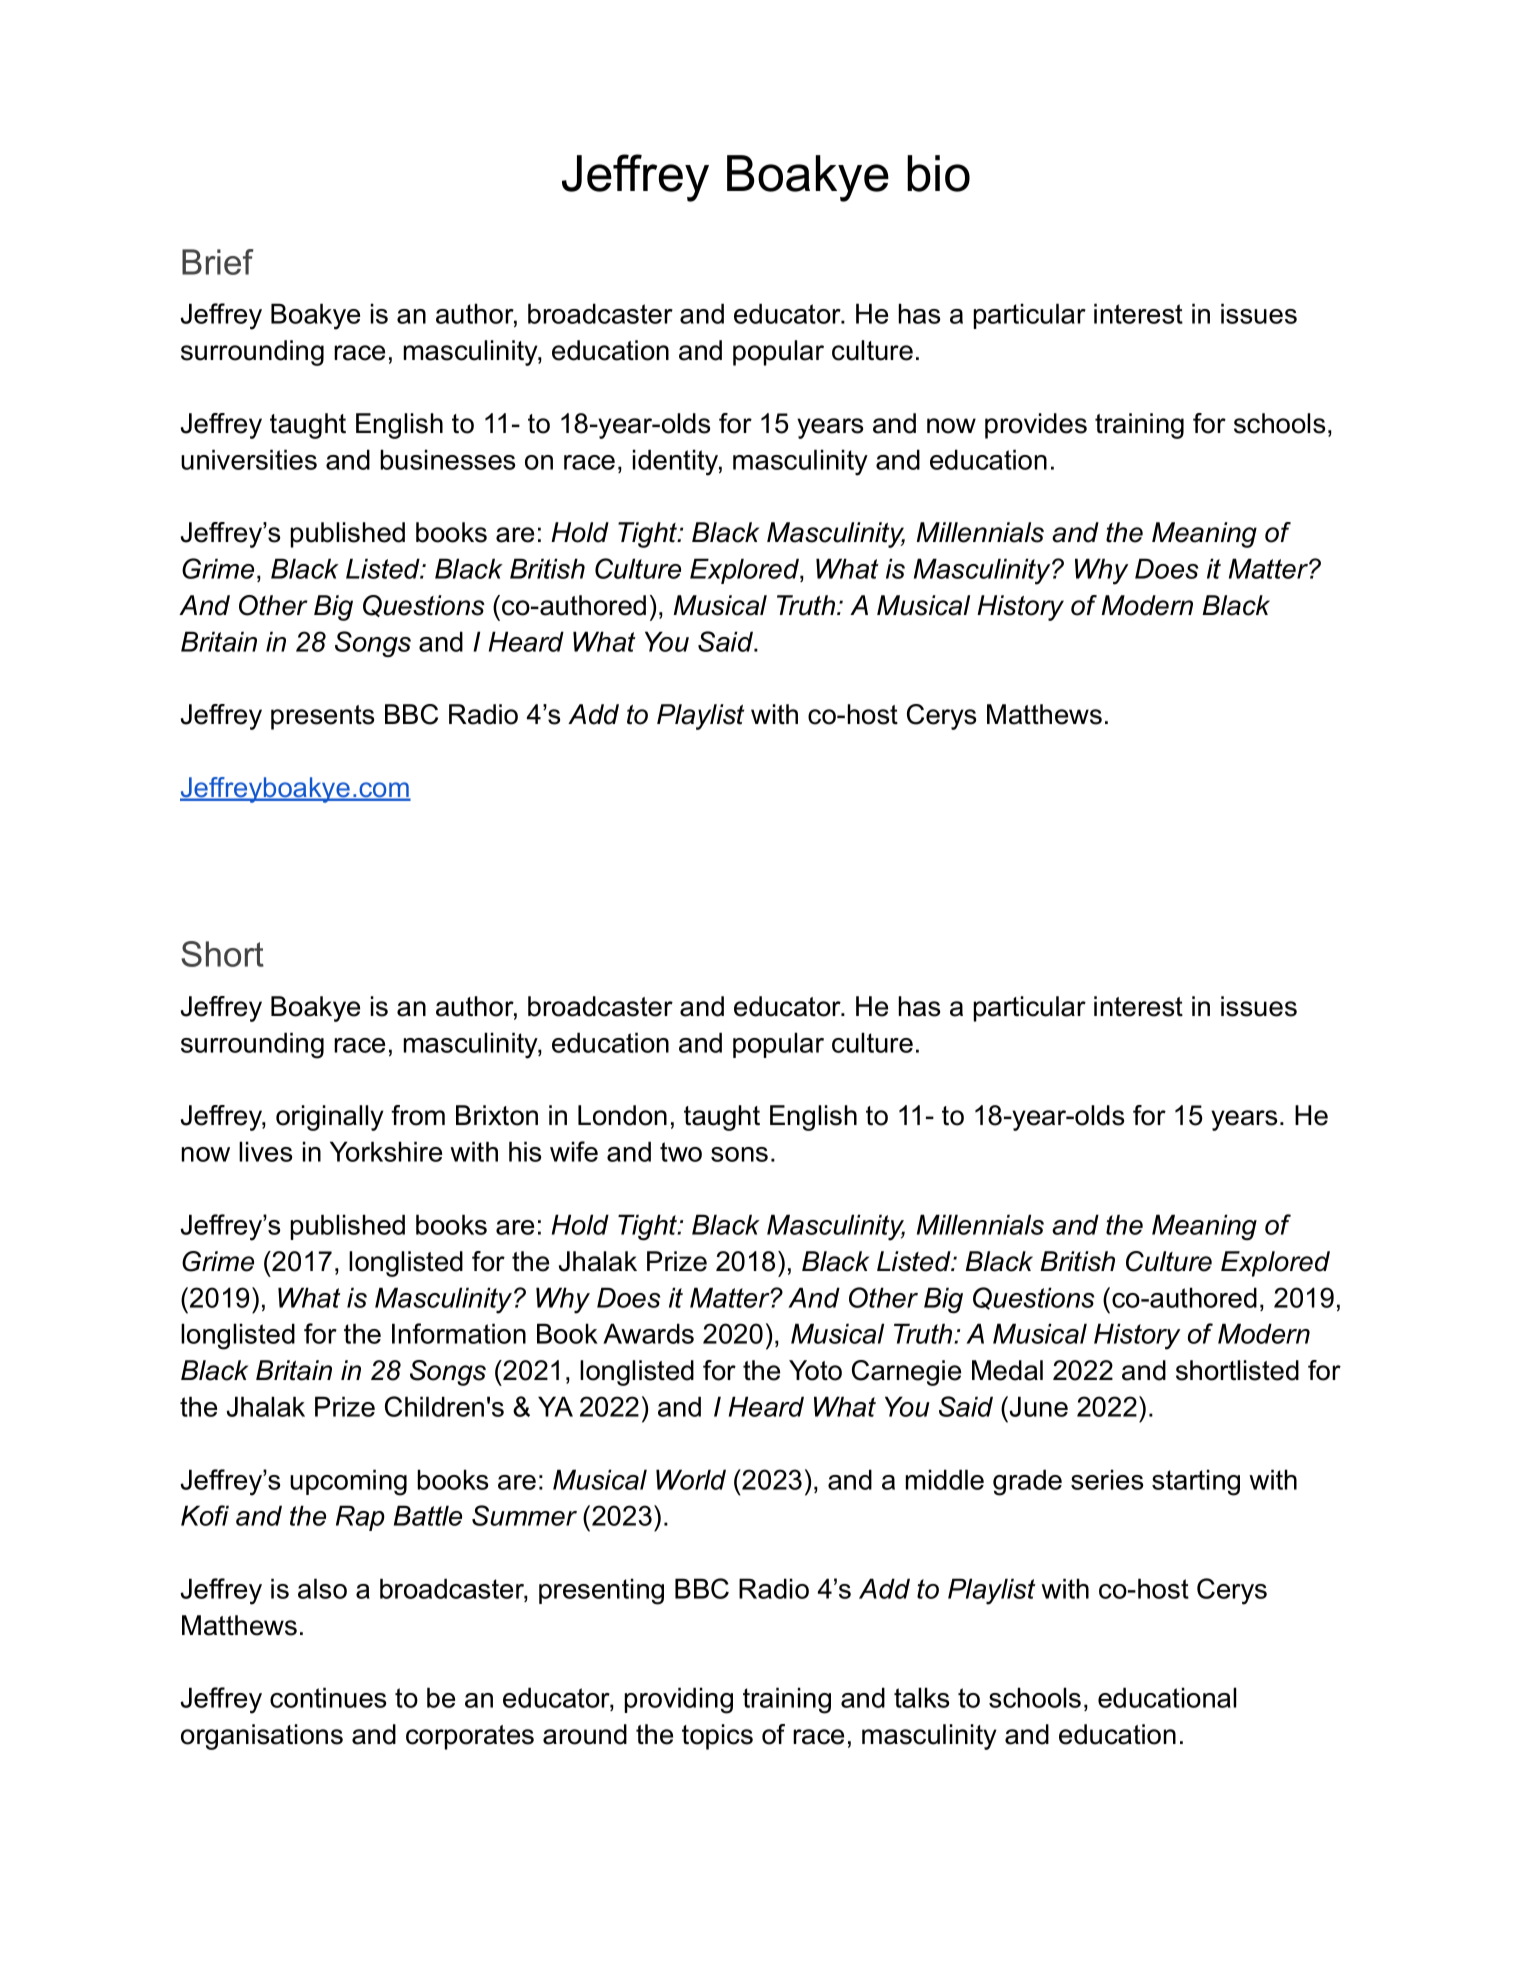 This document has height=1982, width=1532. Describe the element at coordinates (265, 1151) in the document. I see `lives` at that location.
